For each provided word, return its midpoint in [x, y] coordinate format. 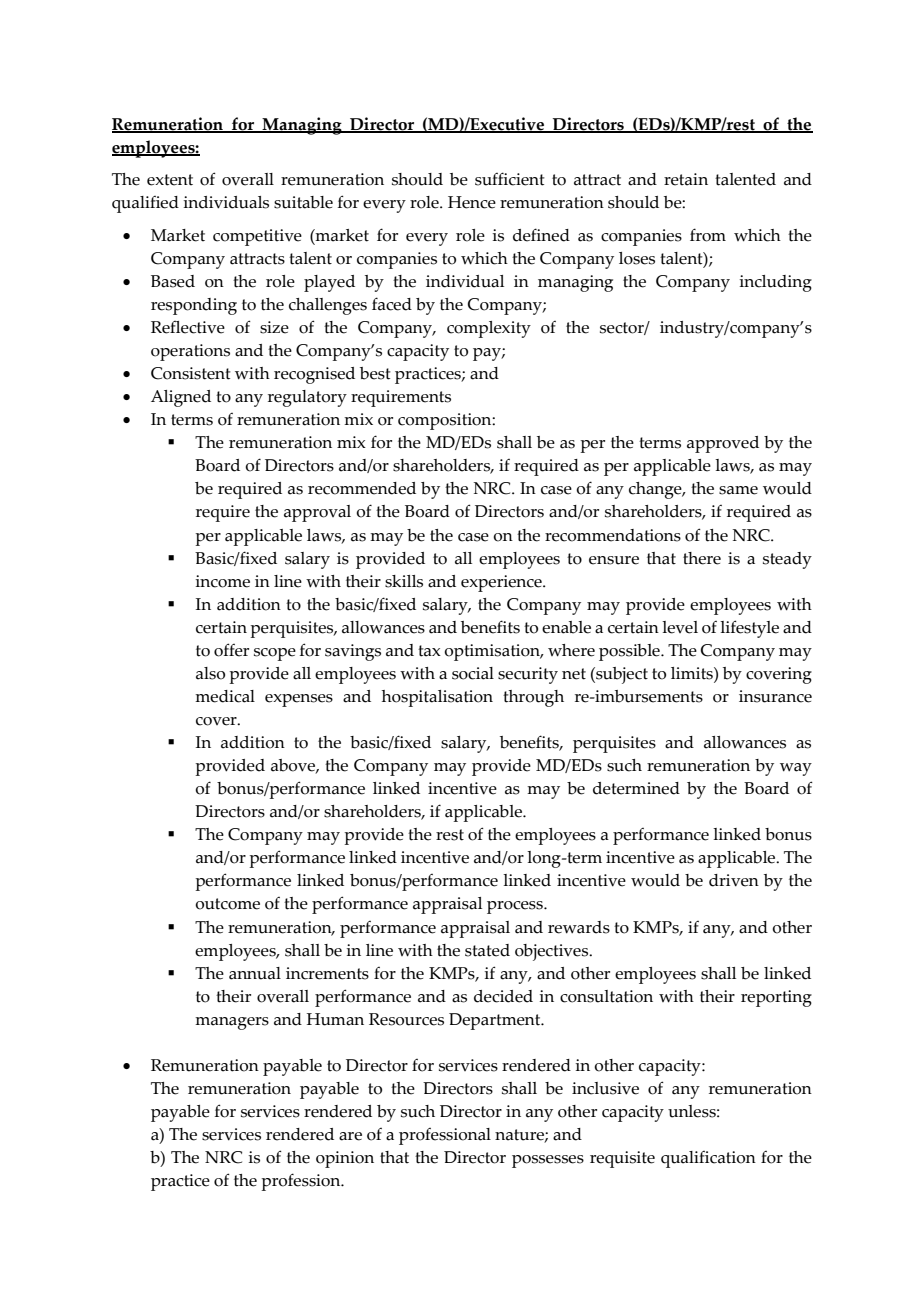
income [223, 581]
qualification [708, 1159]
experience [502, 583]
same [738, 490]
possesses [548, 1161]
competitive [257, 237]
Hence [472, 202]
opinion [345, 1159]
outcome [227, 904]
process [516, 907]
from [708, 235]
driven [734, 880]
